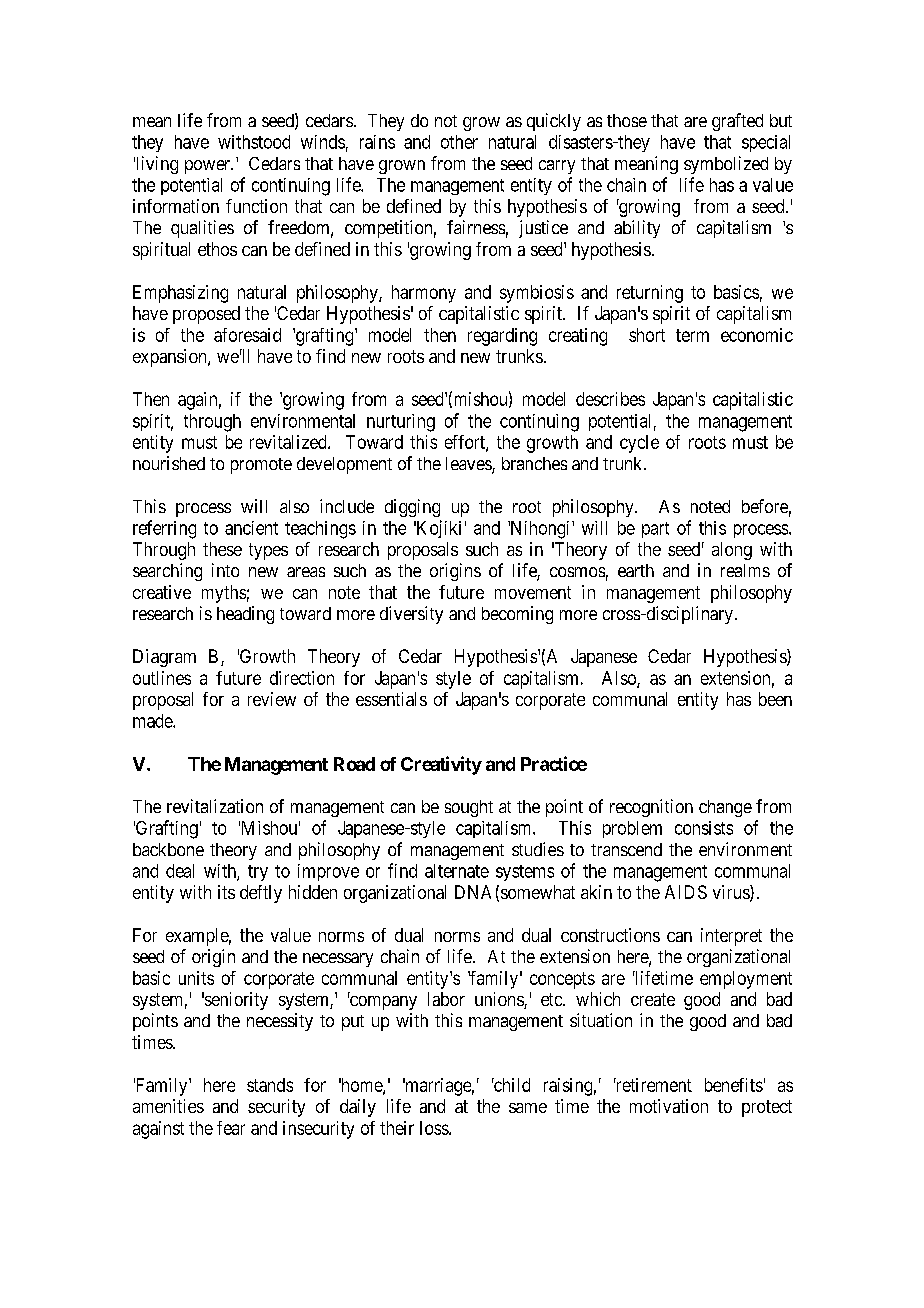 Image resolution: width=924 pixels, height=1308 pixels. I want to click on heading, so click(245, 615).
